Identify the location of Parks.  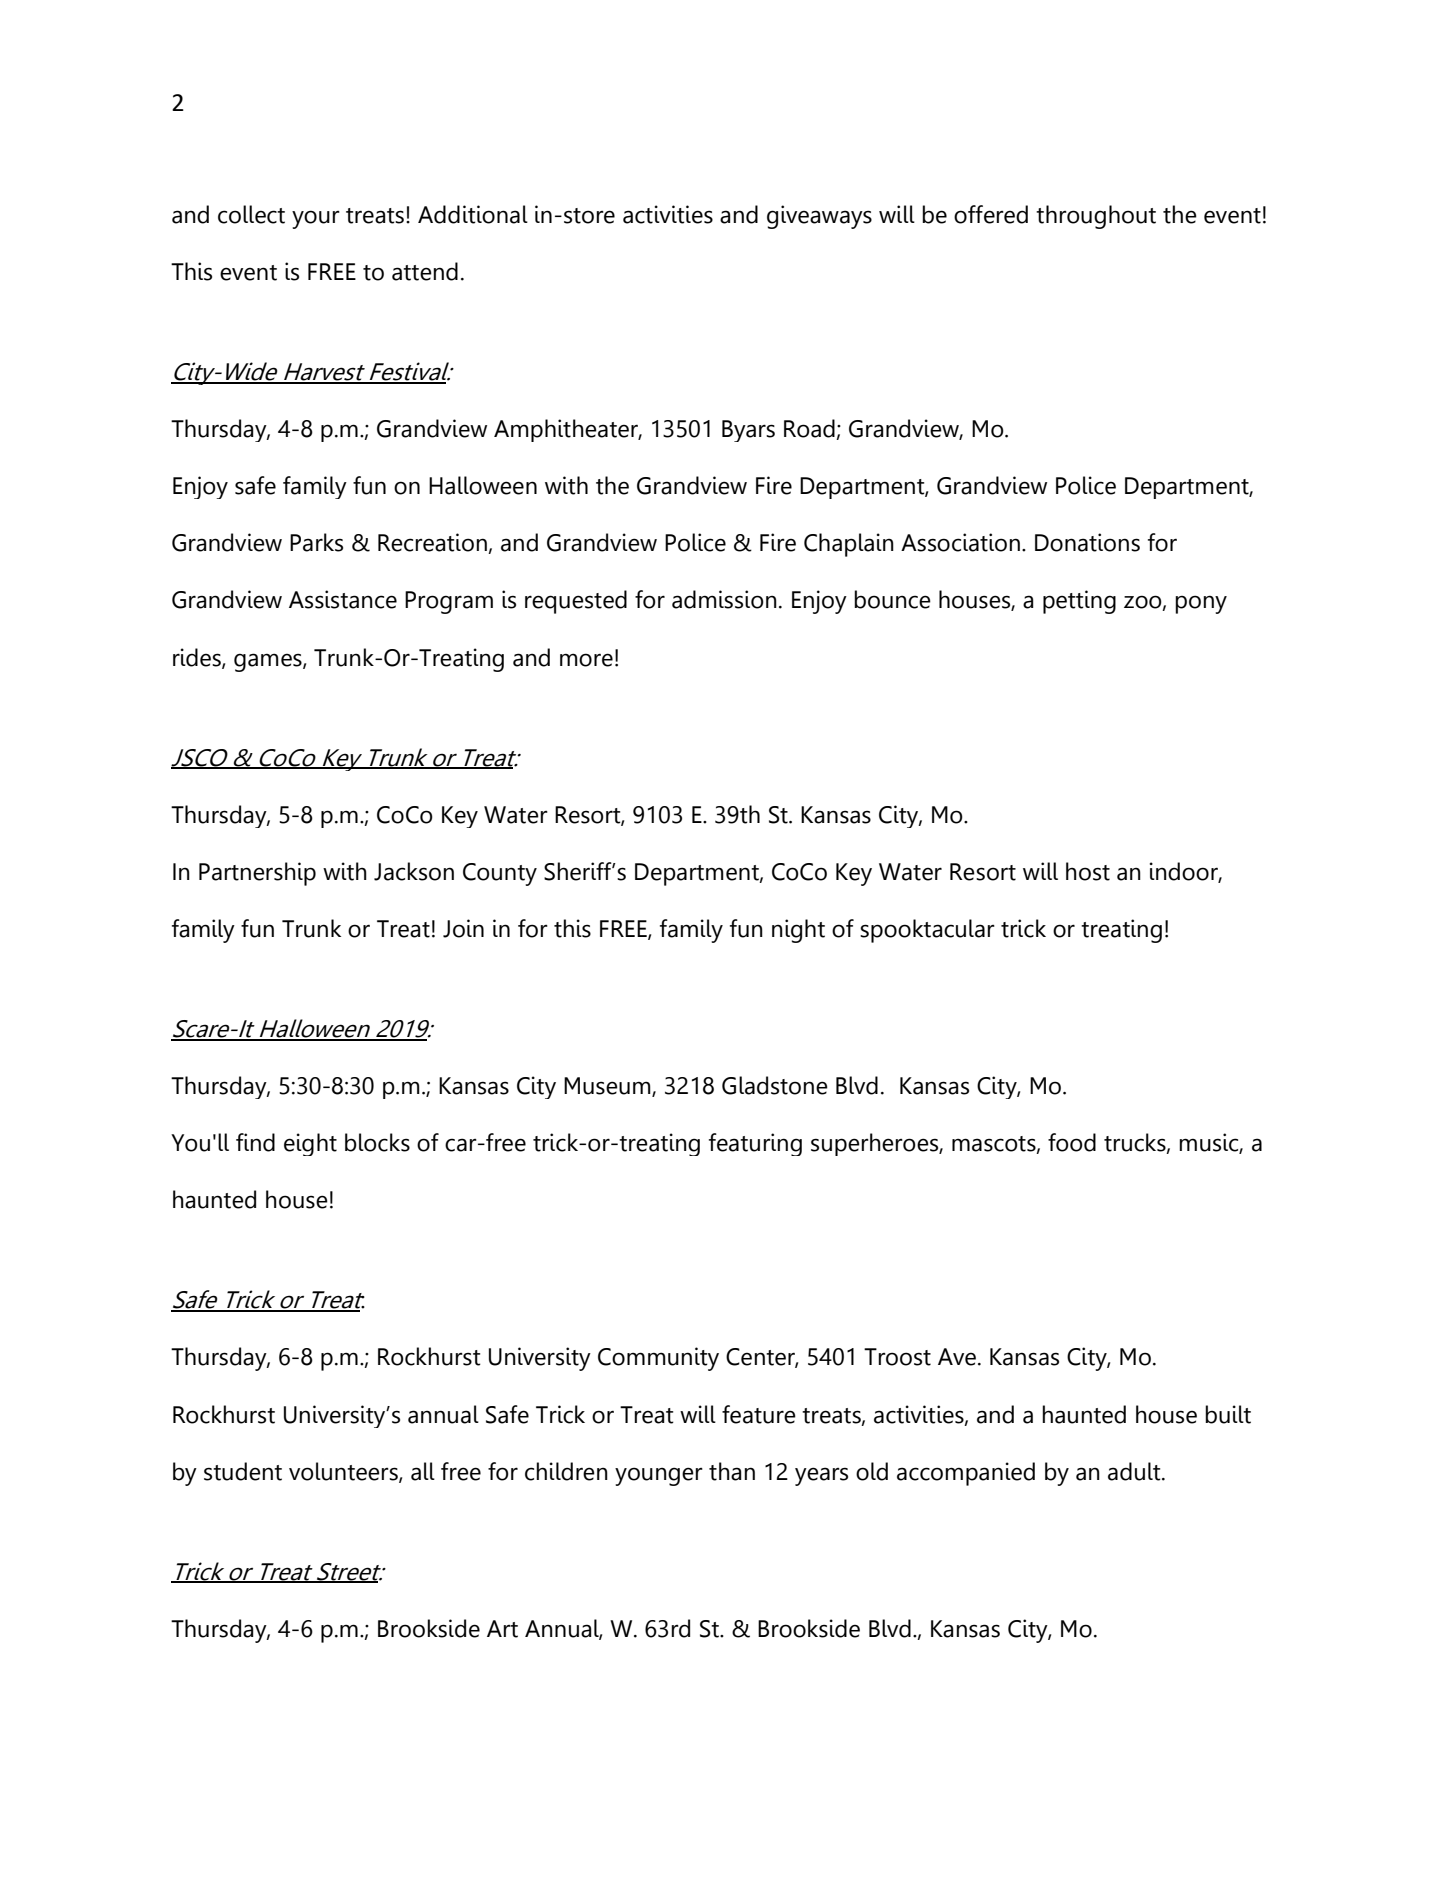
(316, 542).
